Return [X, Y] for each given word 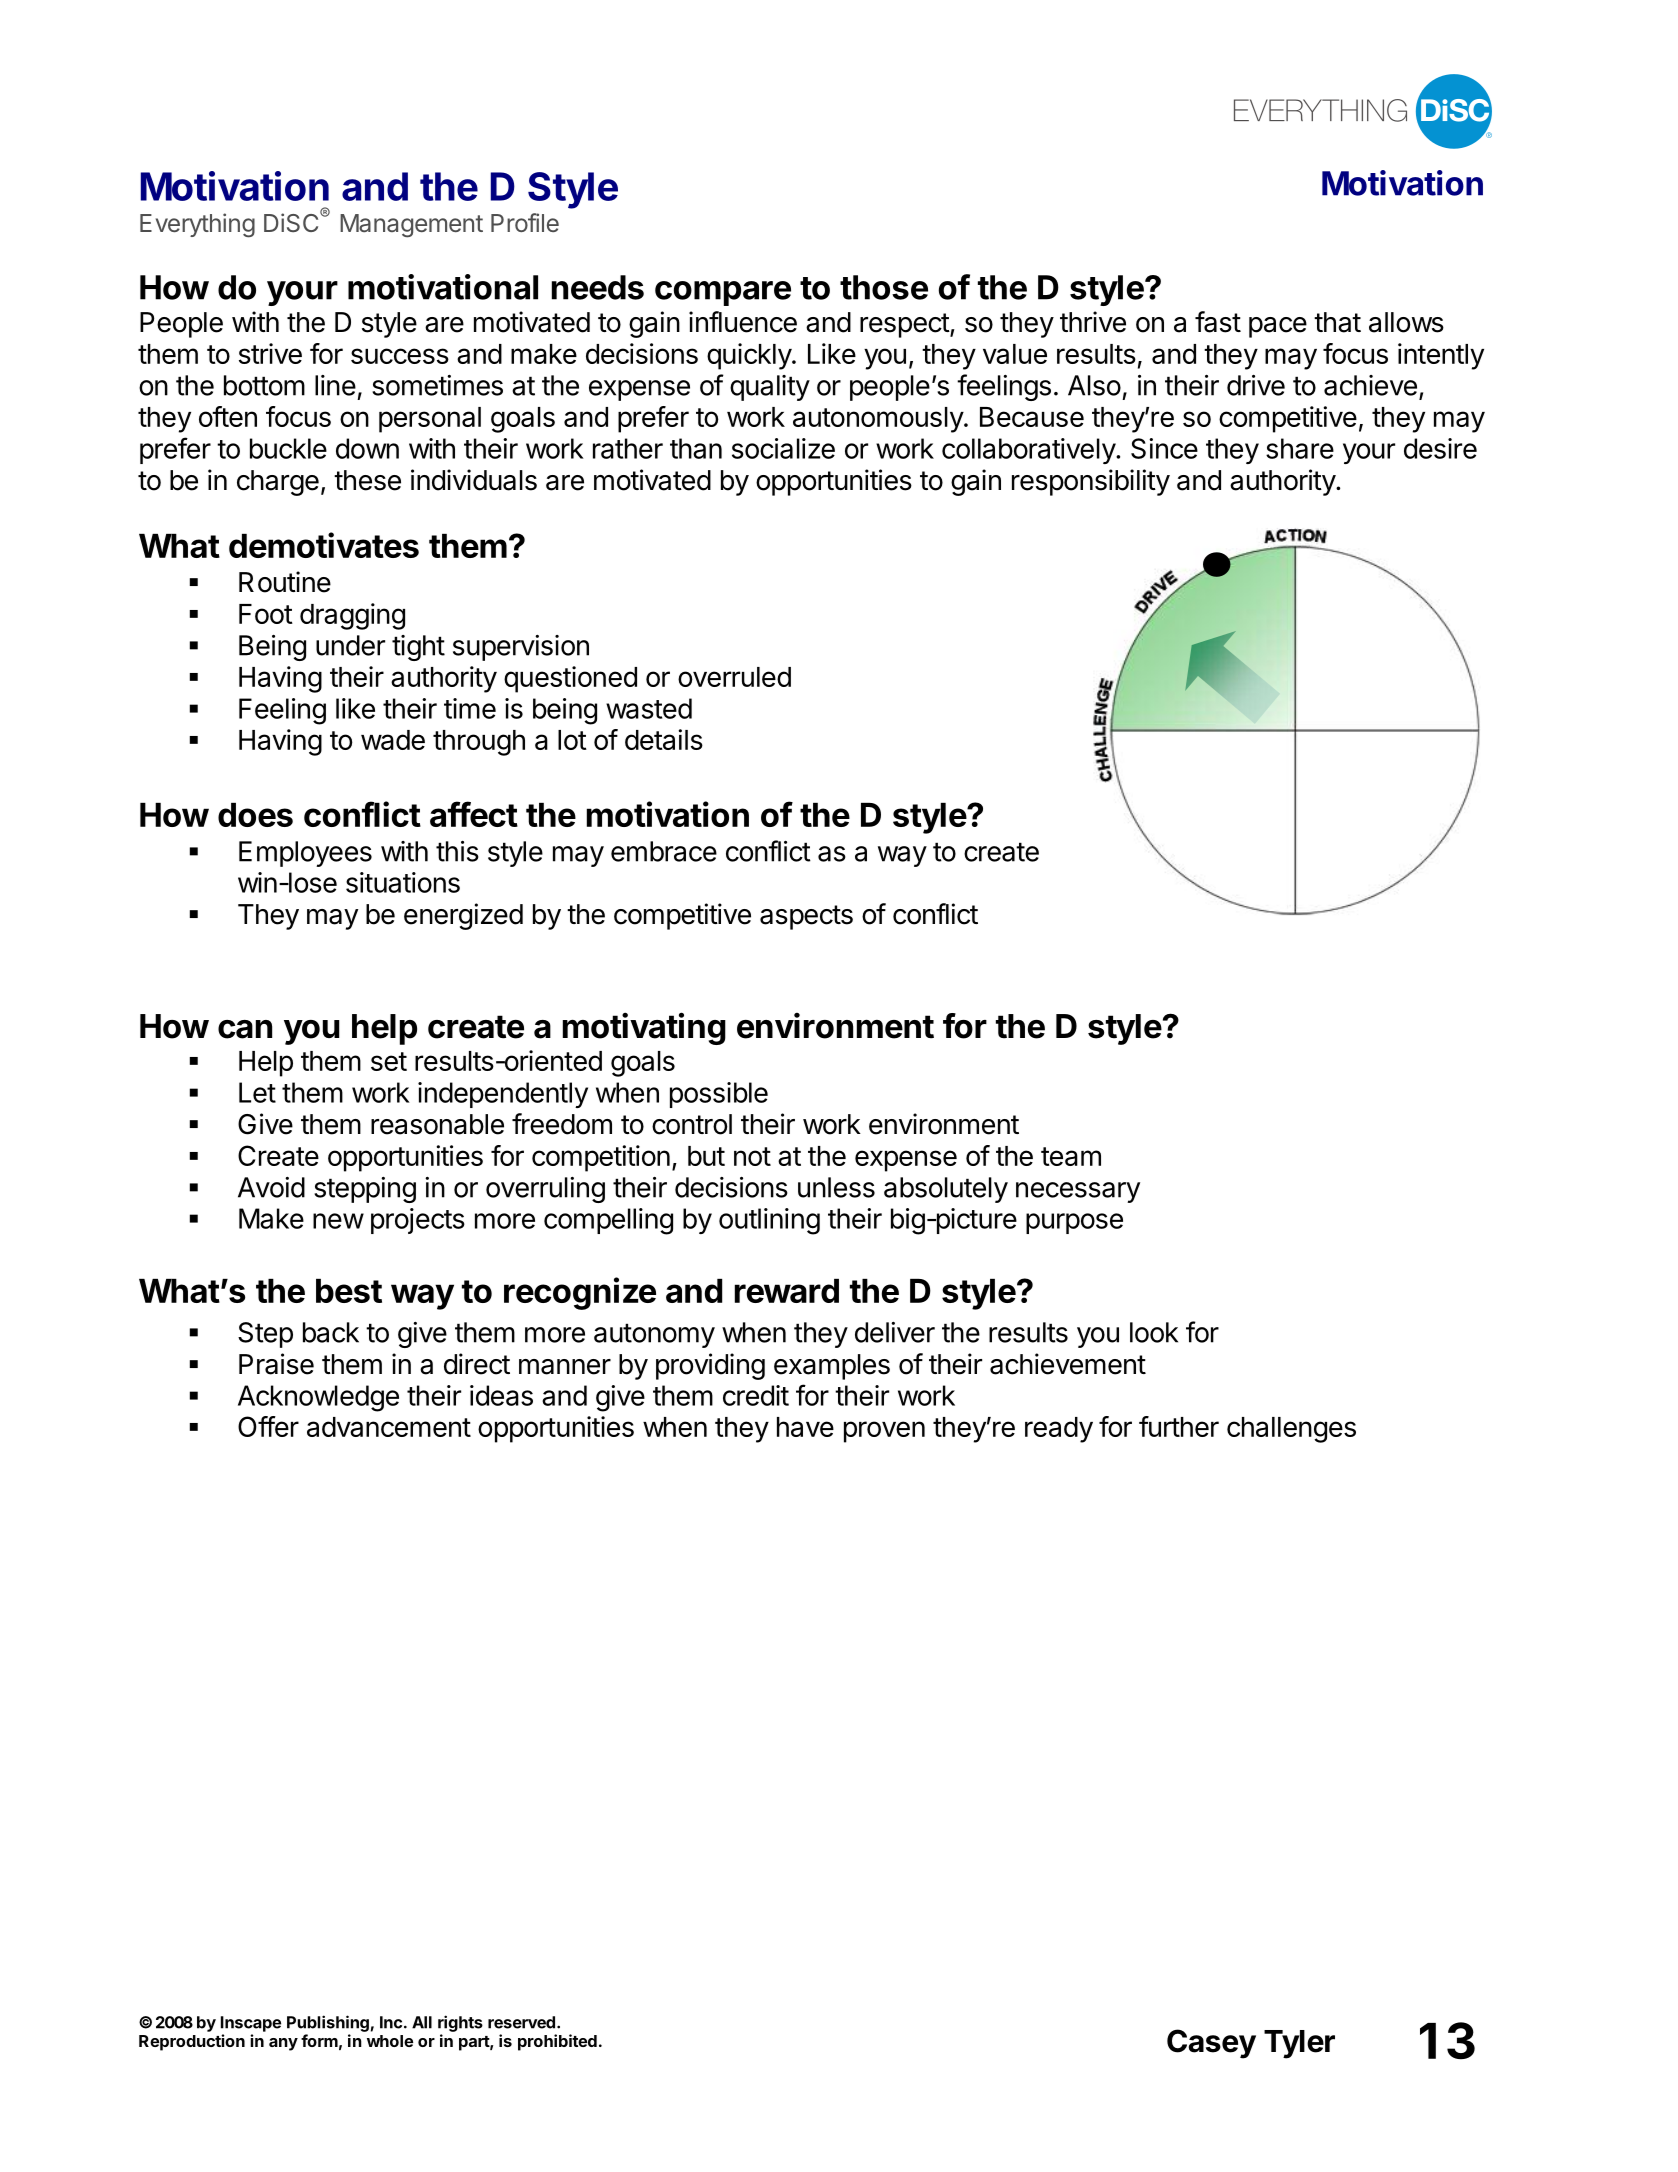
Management [411, 226]
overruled [734, 677]
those [884, 287]
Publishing [328, 2023]
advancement [389, 1427]
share [1300, 448]
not [752, 1156]
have [805, 1427]
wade [393, 740]
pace [1278, 327]
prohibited [557, 2042]
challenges [1291, 1430]
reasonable [437, 1124]
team [1071, 1156]
